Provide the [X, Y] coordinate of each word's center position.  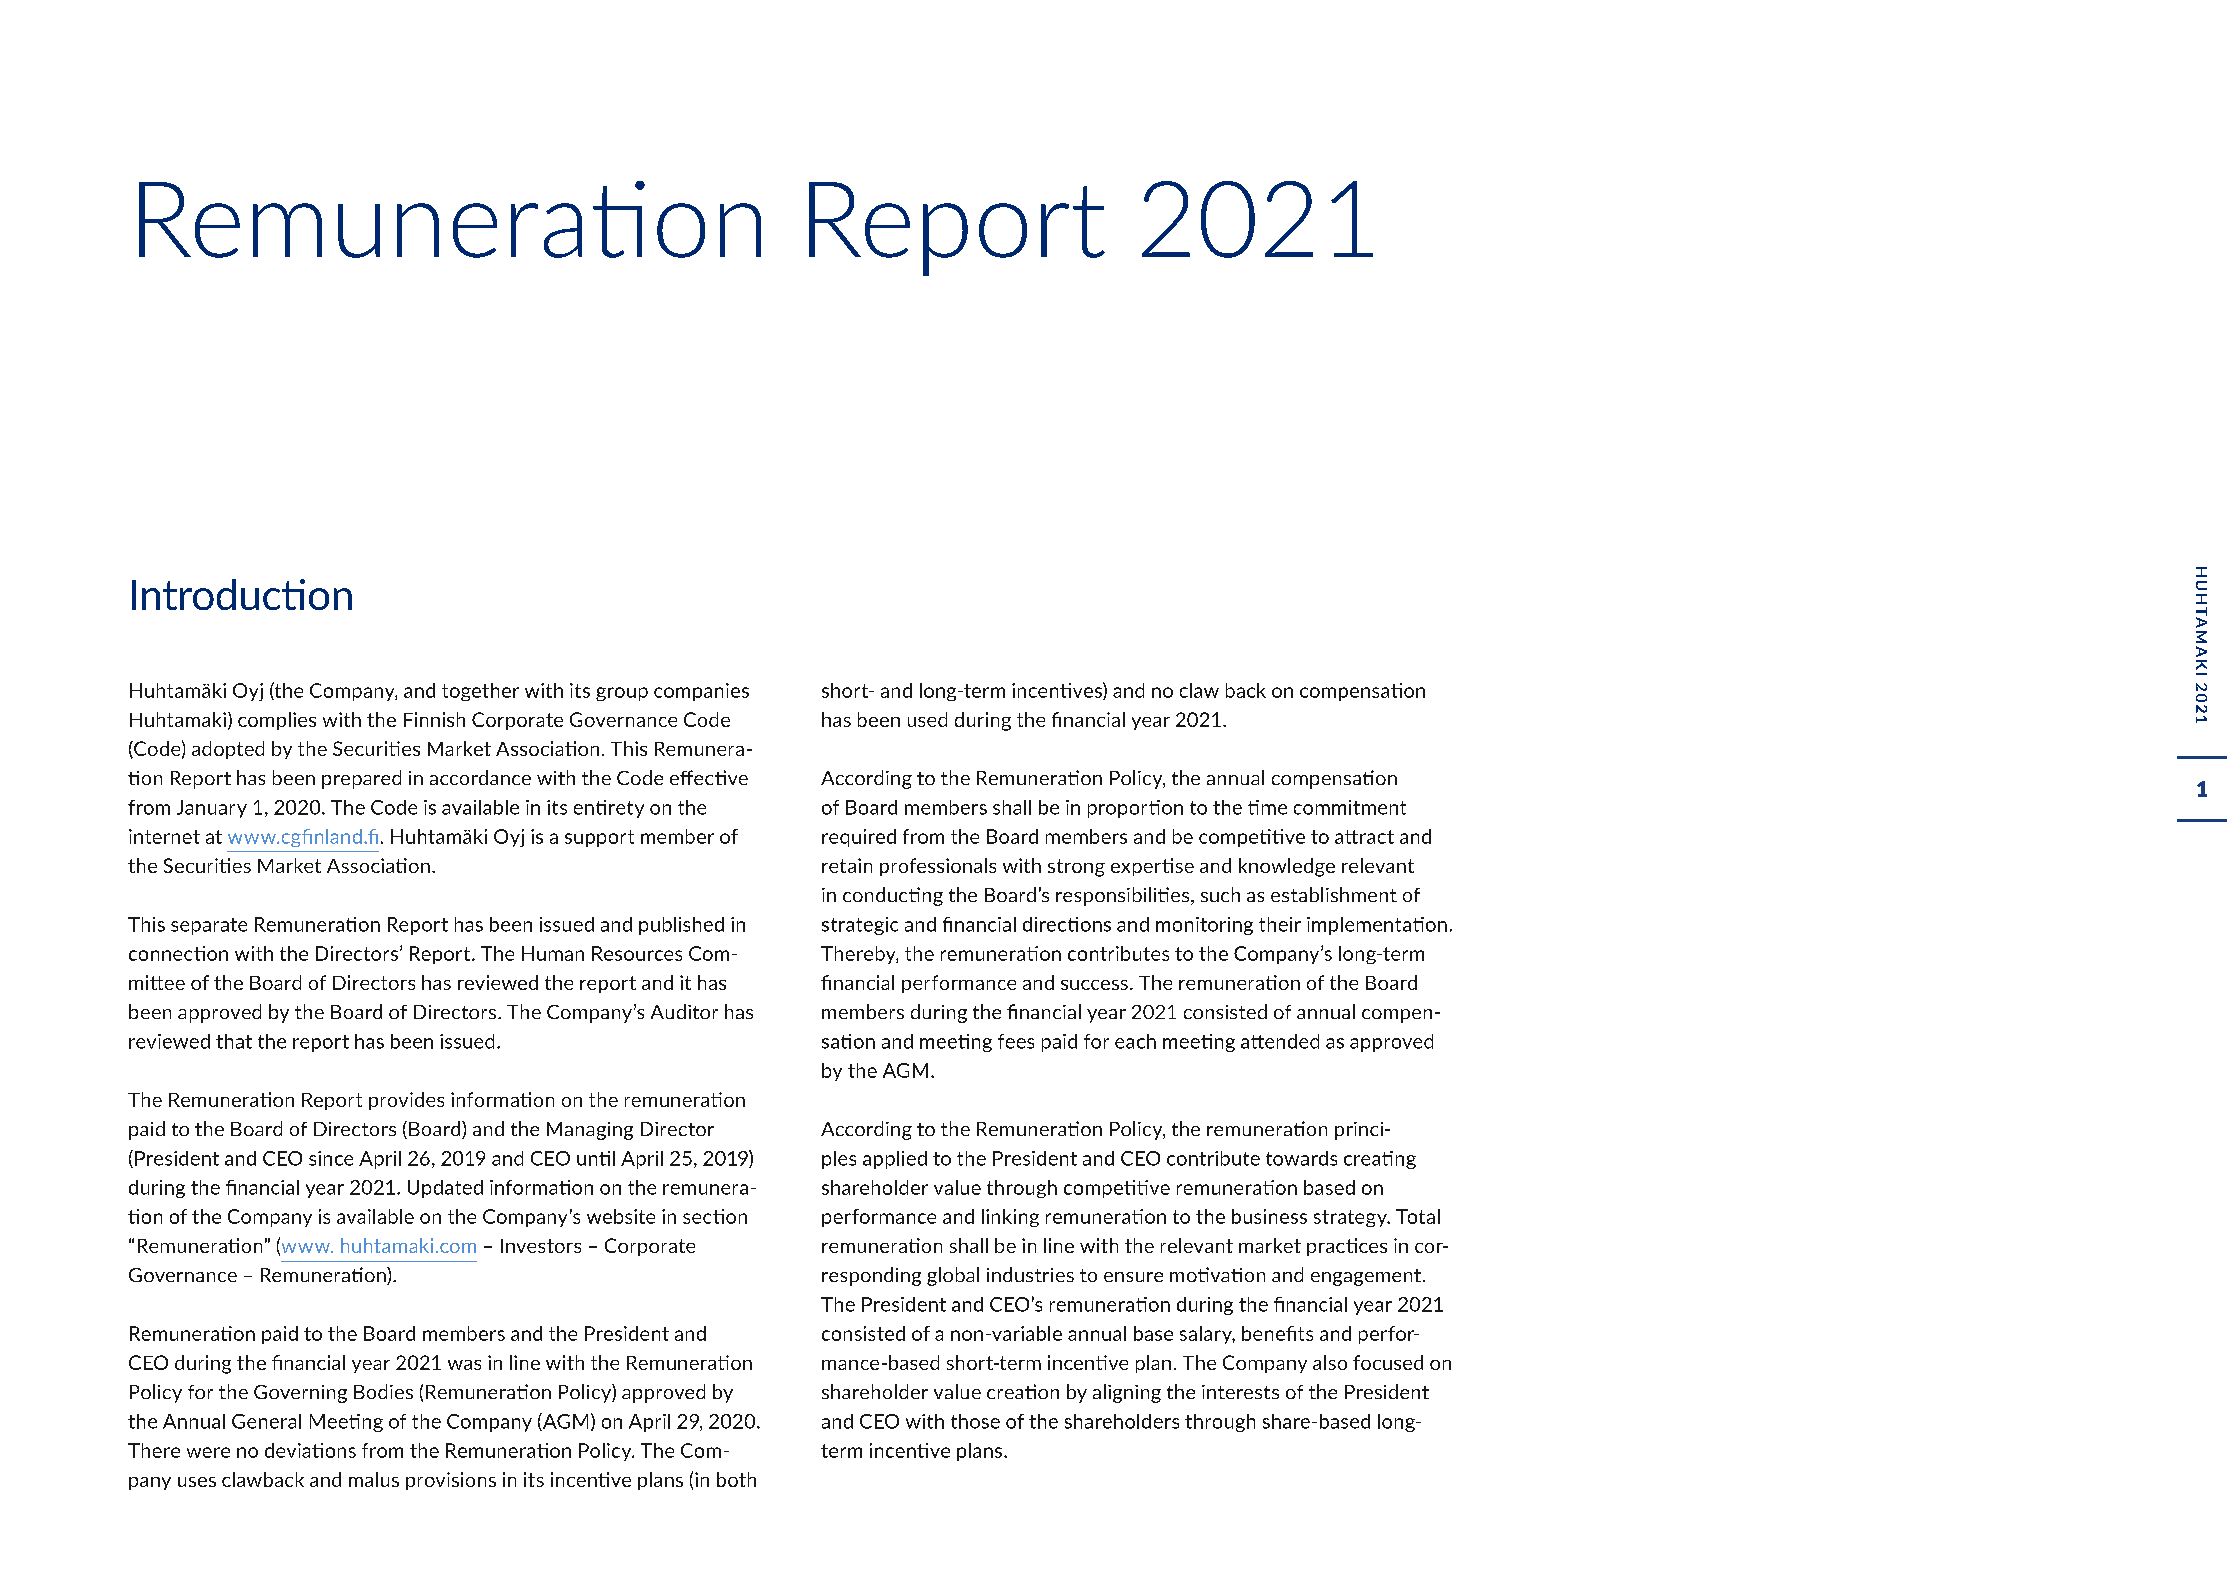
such [1220, 894]
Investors [541, 1246]
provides [406, 1101]
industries [1030, 1274]
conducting [893, 896]
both [736, 1479]
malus [374, 1479]
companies [701, 692]
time [1267, 807]
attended [1280, 1041]
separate [209, 926]
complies [277, 721]
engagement [1366, 1277]
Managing [590, 1131]
